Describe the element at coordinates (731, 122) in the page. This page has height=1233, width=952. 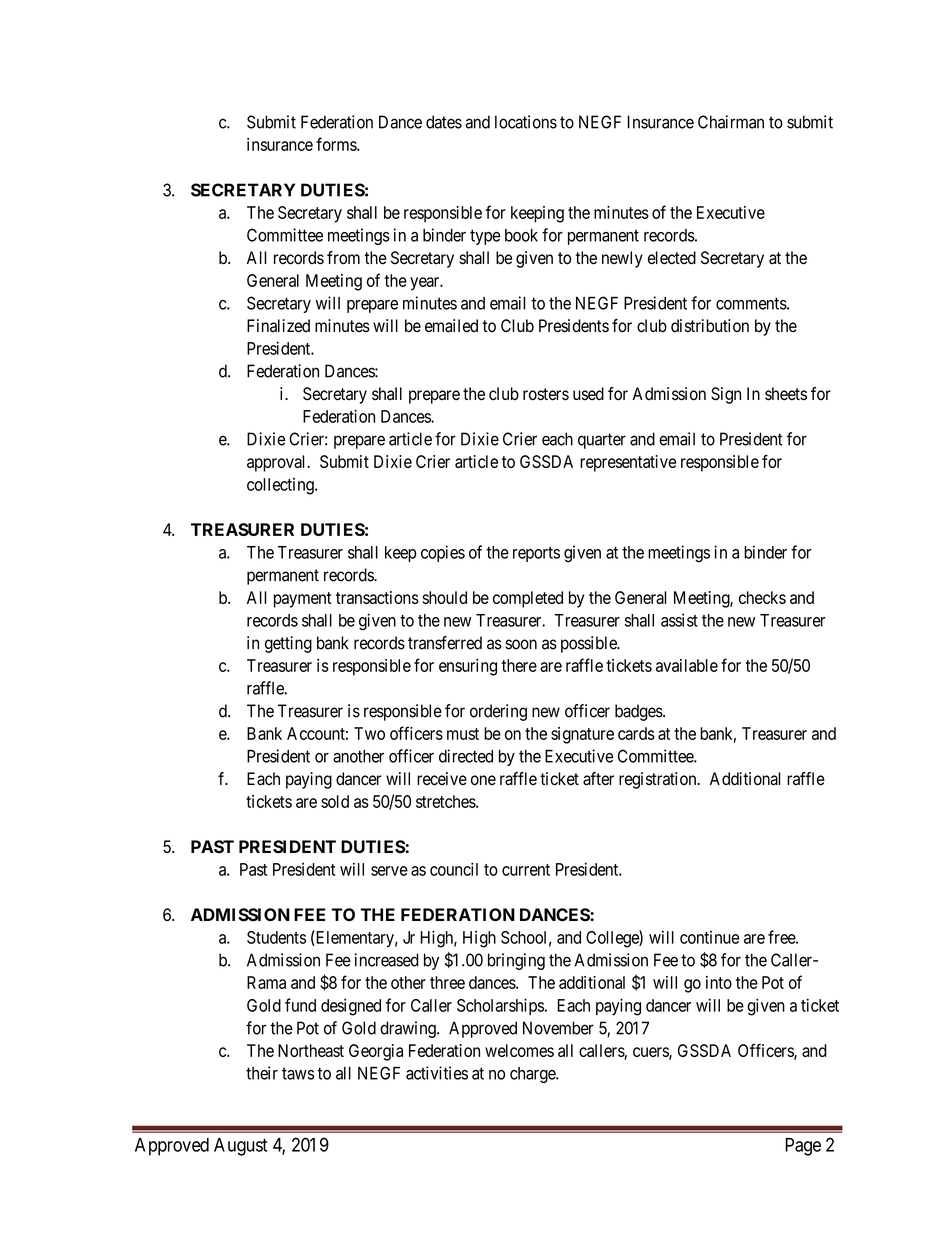
I see `Chairman` at that location.
